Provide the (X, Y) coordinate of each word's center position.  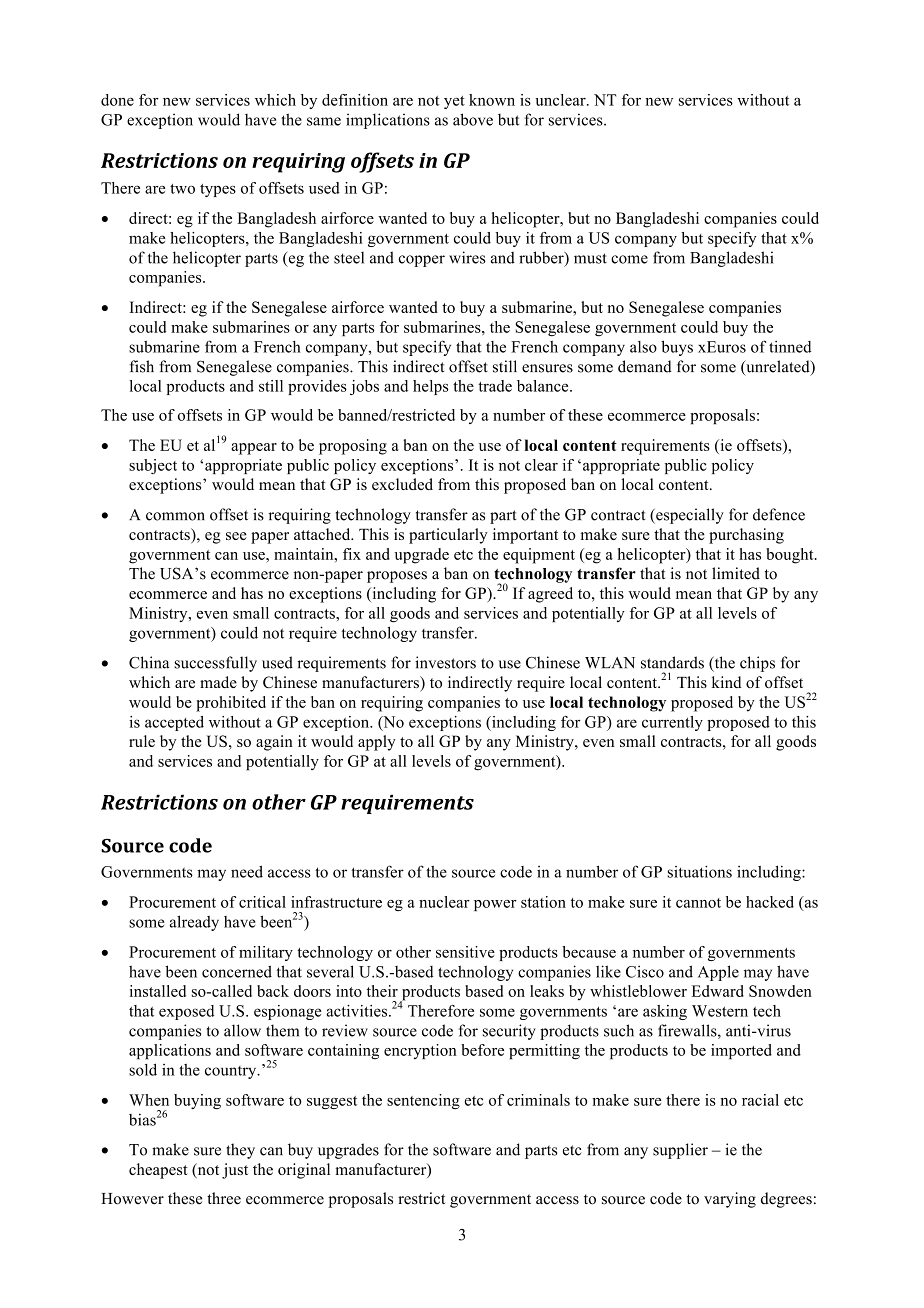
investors (445, 662)
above (473, 119)
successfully (215, 664)
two (182, 189)
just (235, 1171)
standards (672, 662)
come (629, 259)
